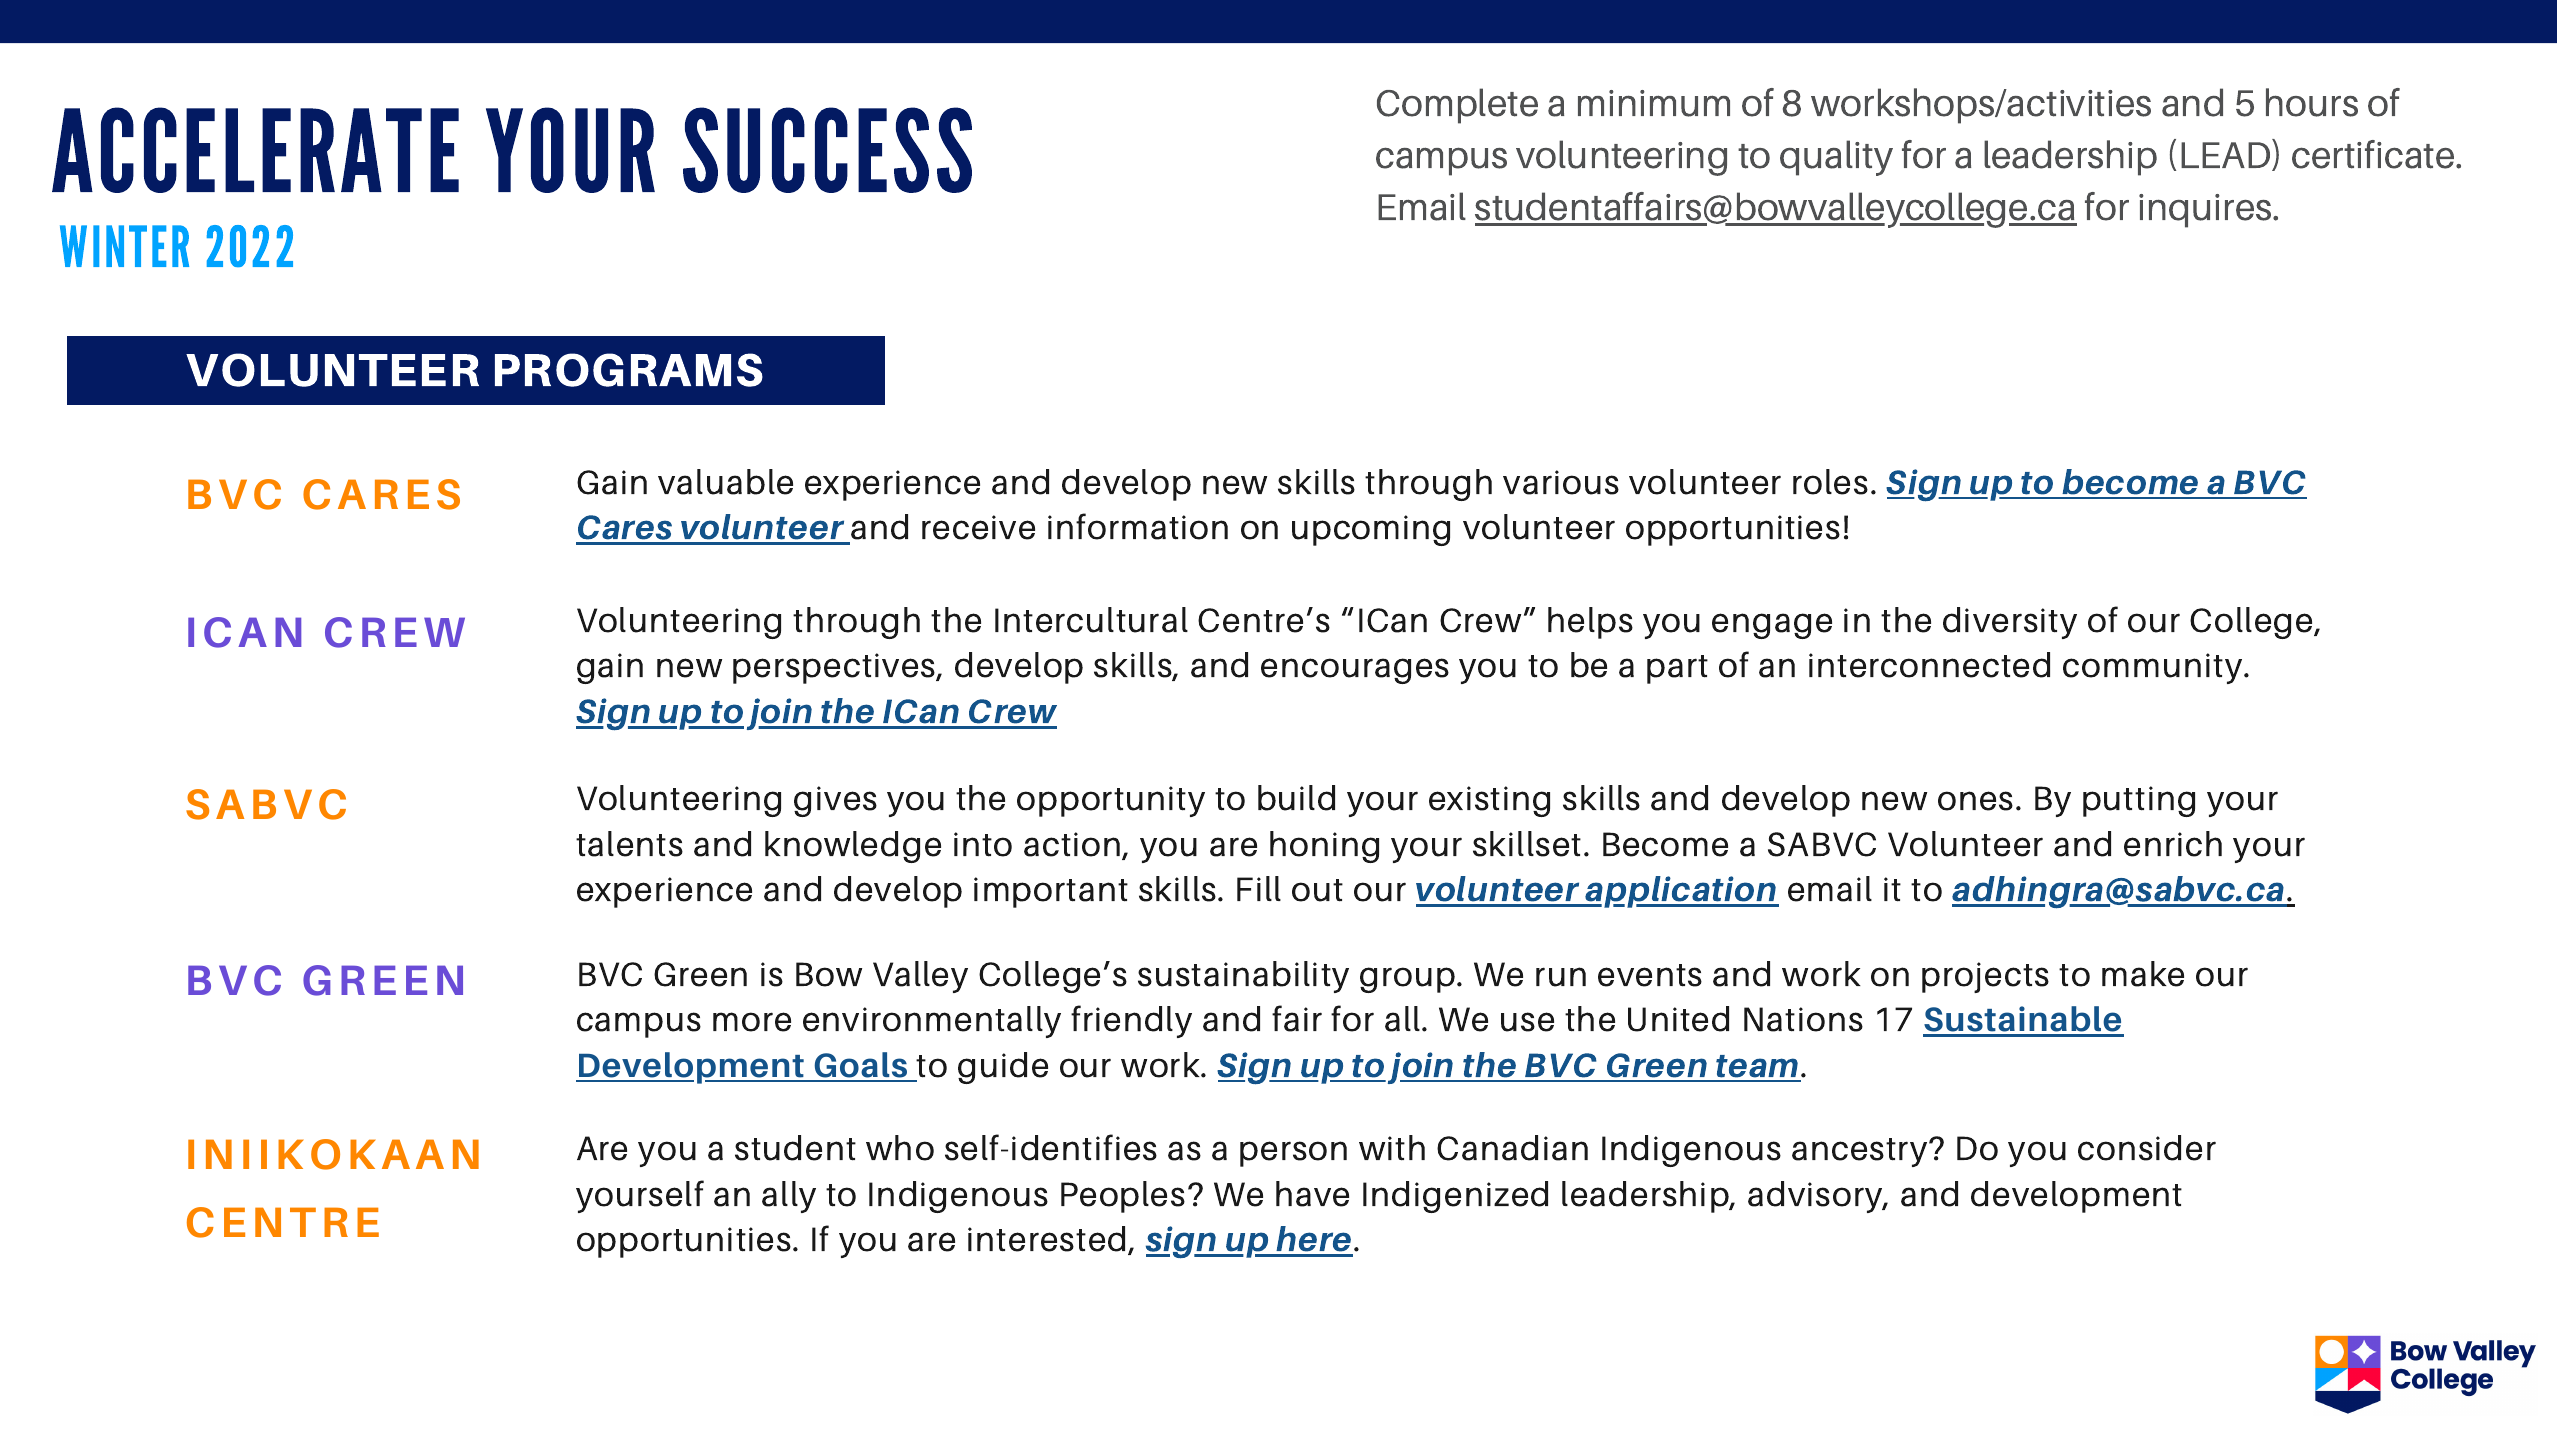 This document has width=2557, height=1438. Describe the element at coordinates (1457, 106) in the document. I see `Complete` at that location.
